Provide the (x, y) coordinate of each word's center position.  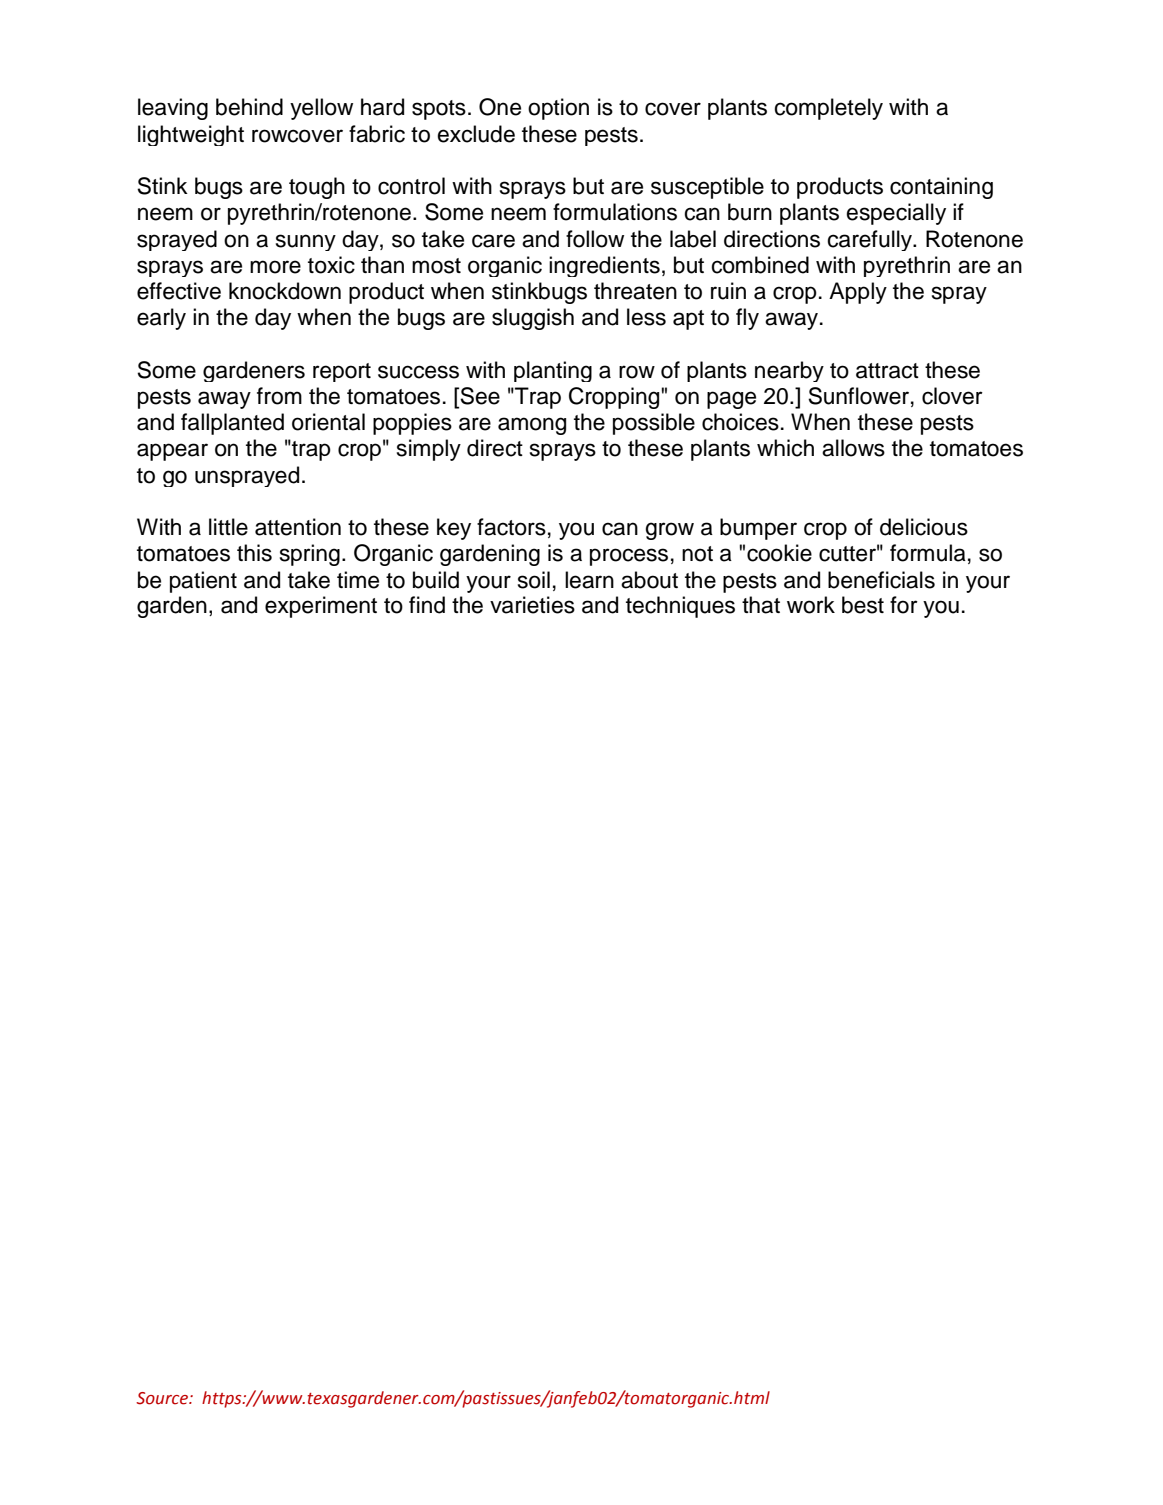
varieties (532, 605)
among (532, 426)
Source (163, 1398)
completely (828, 109)
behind (249, 107)
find (427, 605)
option (558, 109)
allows (853, 448)
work (811, 605)
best (863, 605)
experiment (321, 607)
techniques (680, 607)
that (761, 605)
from (279, 396)
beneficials (881, 580)
